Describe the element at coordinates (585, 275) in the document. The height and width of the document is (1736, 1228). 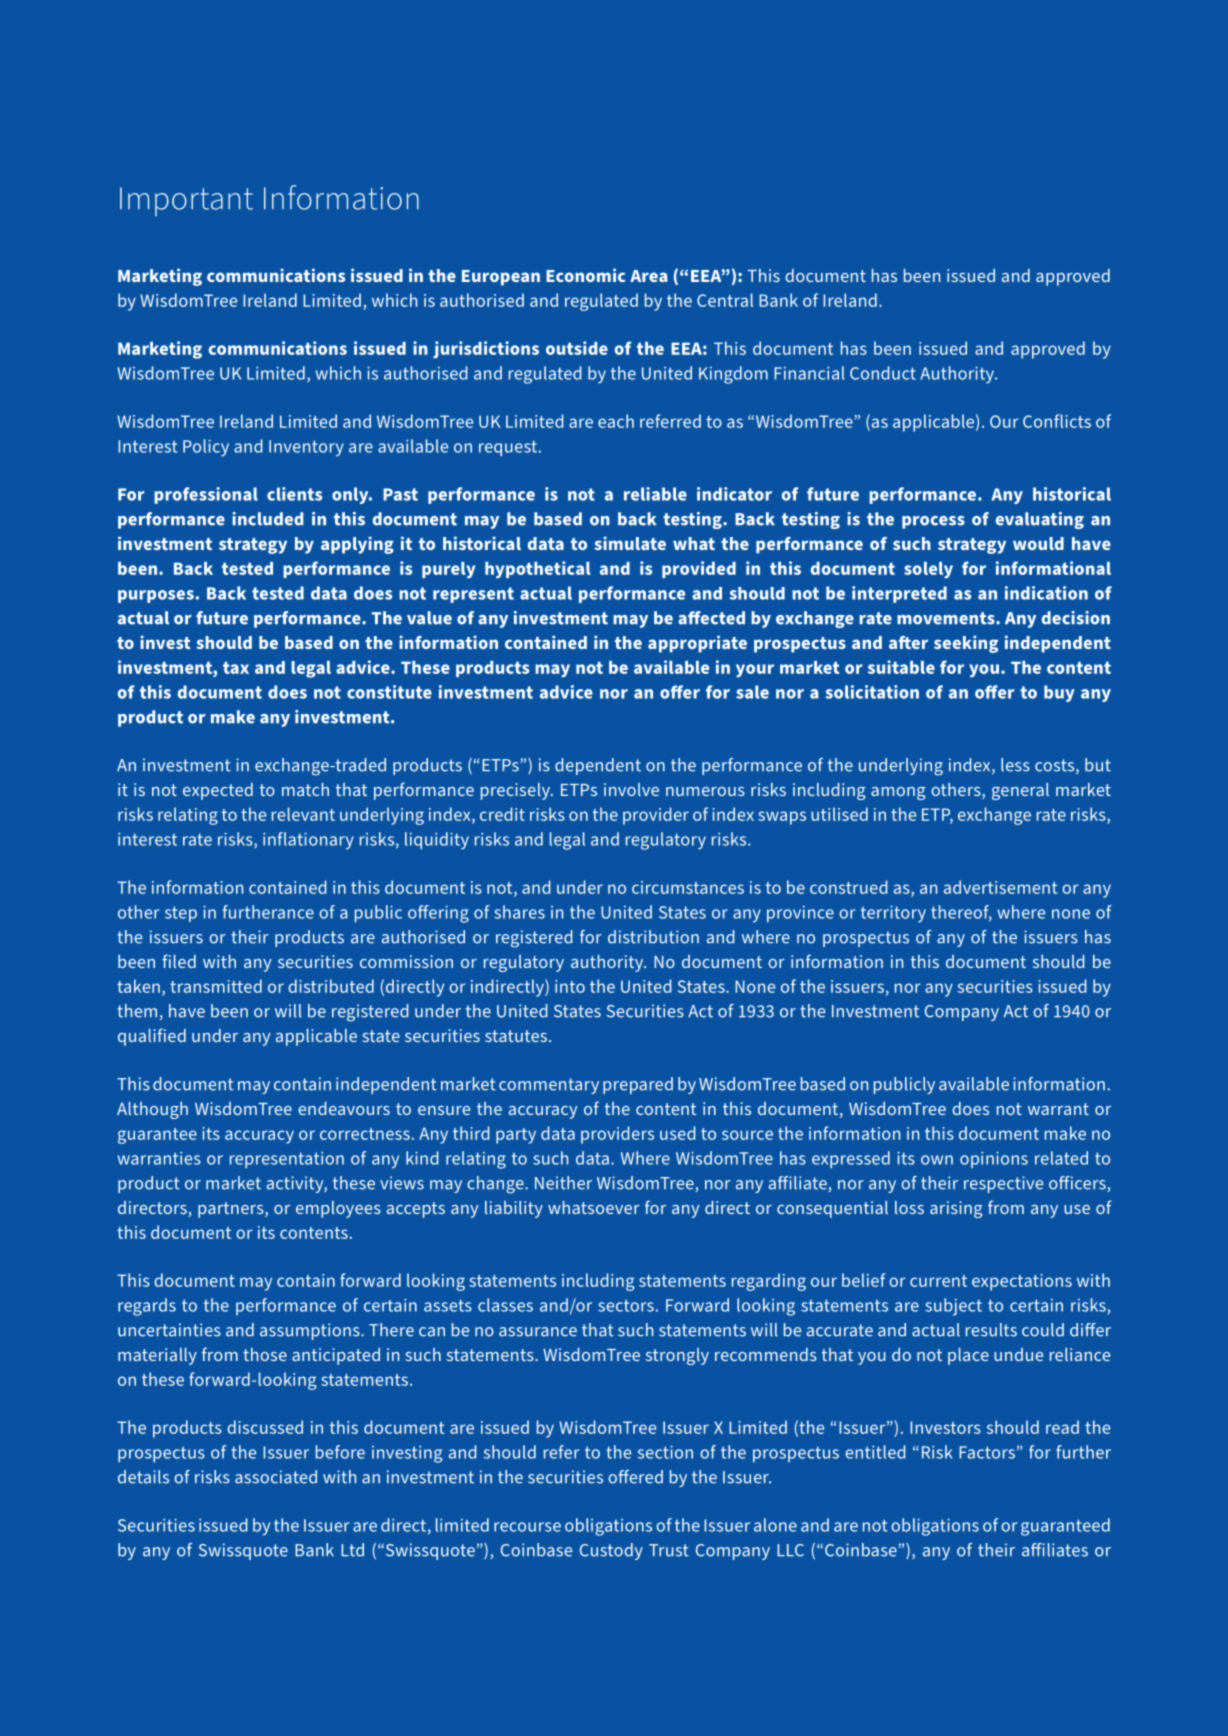
I see `Economic` at that location.
